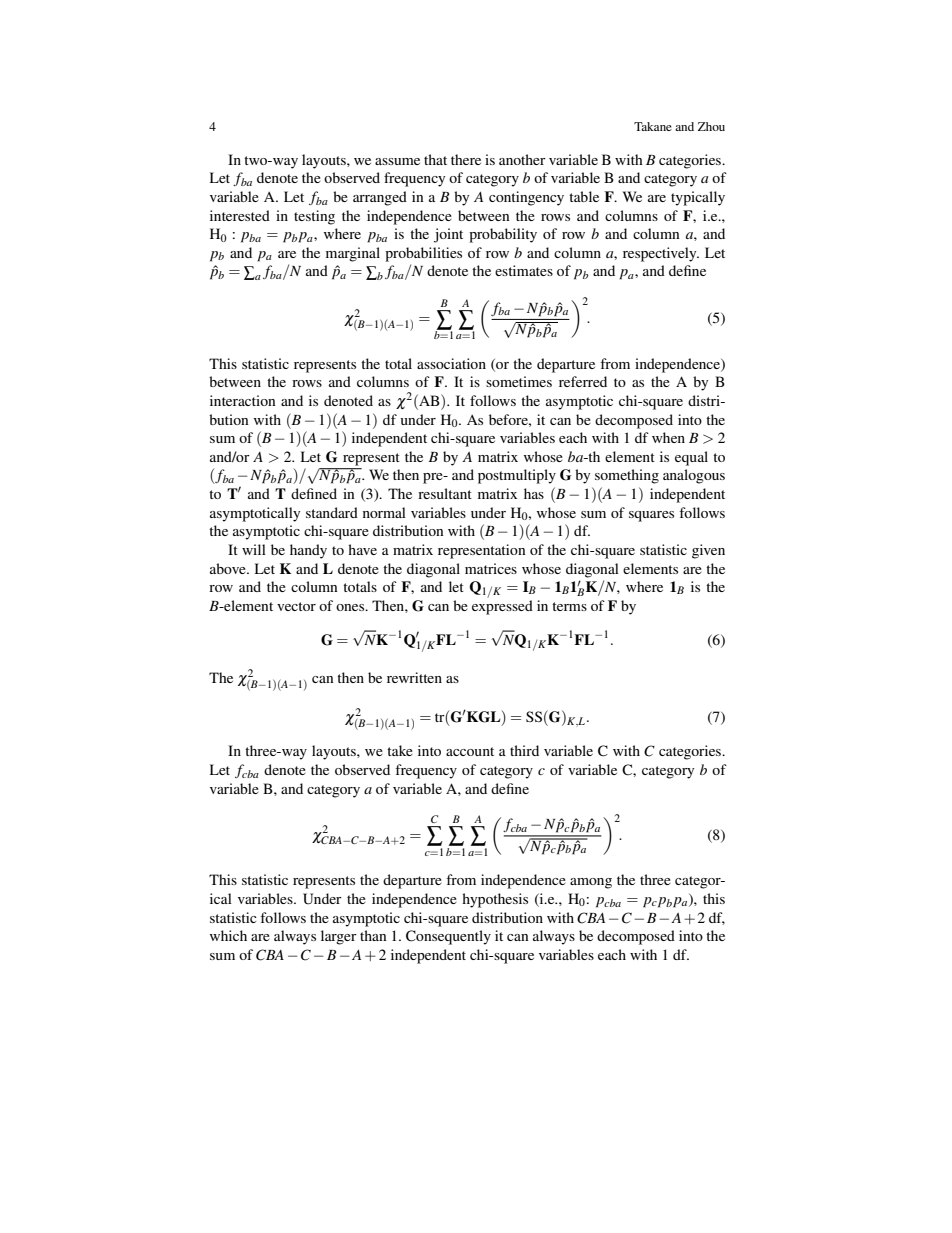 The height and width of the screenshot is (1233, 952). I want to click on interaction, so click(243, 400).
